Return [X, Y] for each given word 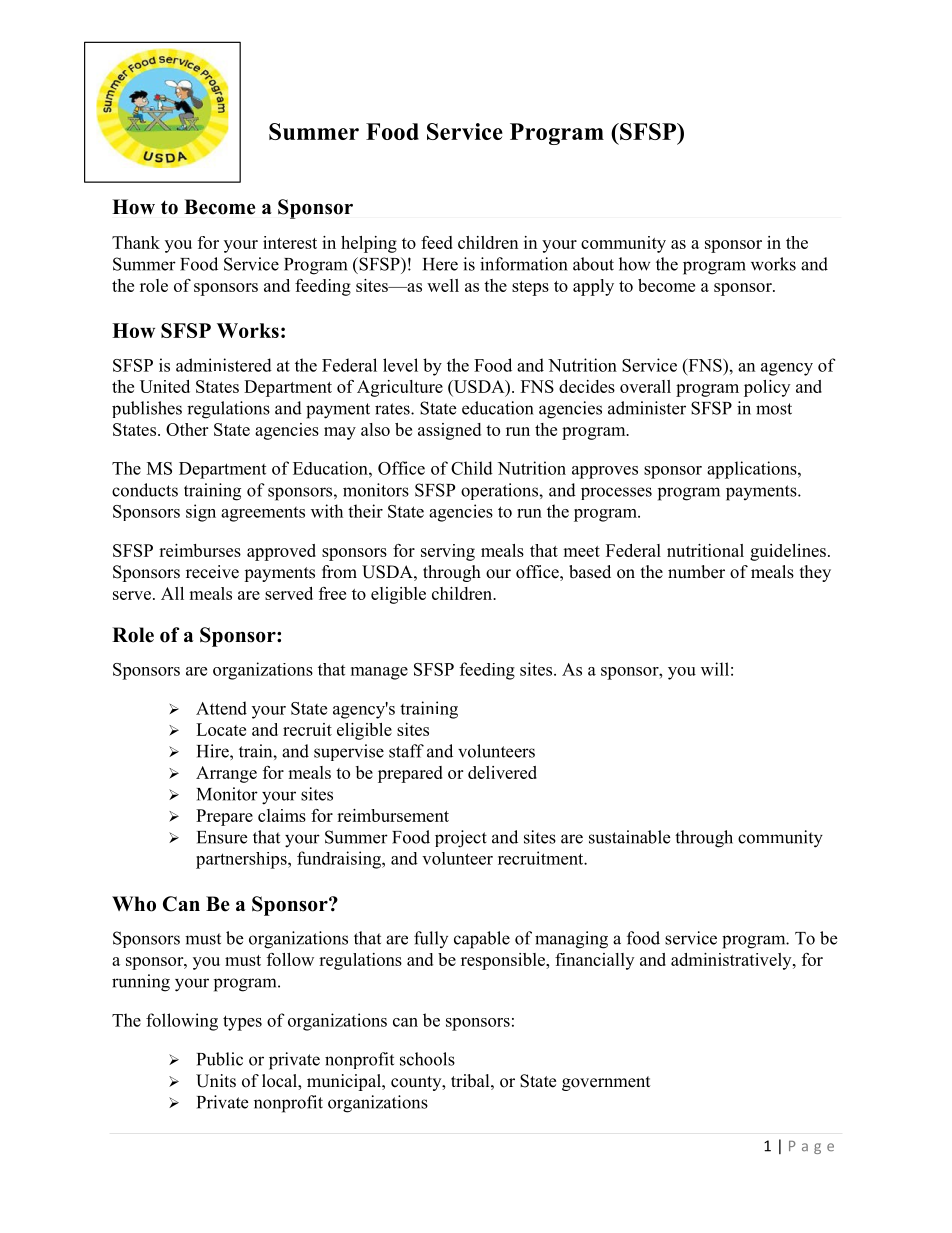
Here [440, 264]
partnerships [242, 860]
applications [753, 470]
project [461, 839]
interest [290, 242]
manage [379, 673]
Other [187, 429]
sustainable [629, 837]
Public [220, 1059]
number [696, 572]
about [593, 264]
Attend [221, 708]
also [375, 429]
